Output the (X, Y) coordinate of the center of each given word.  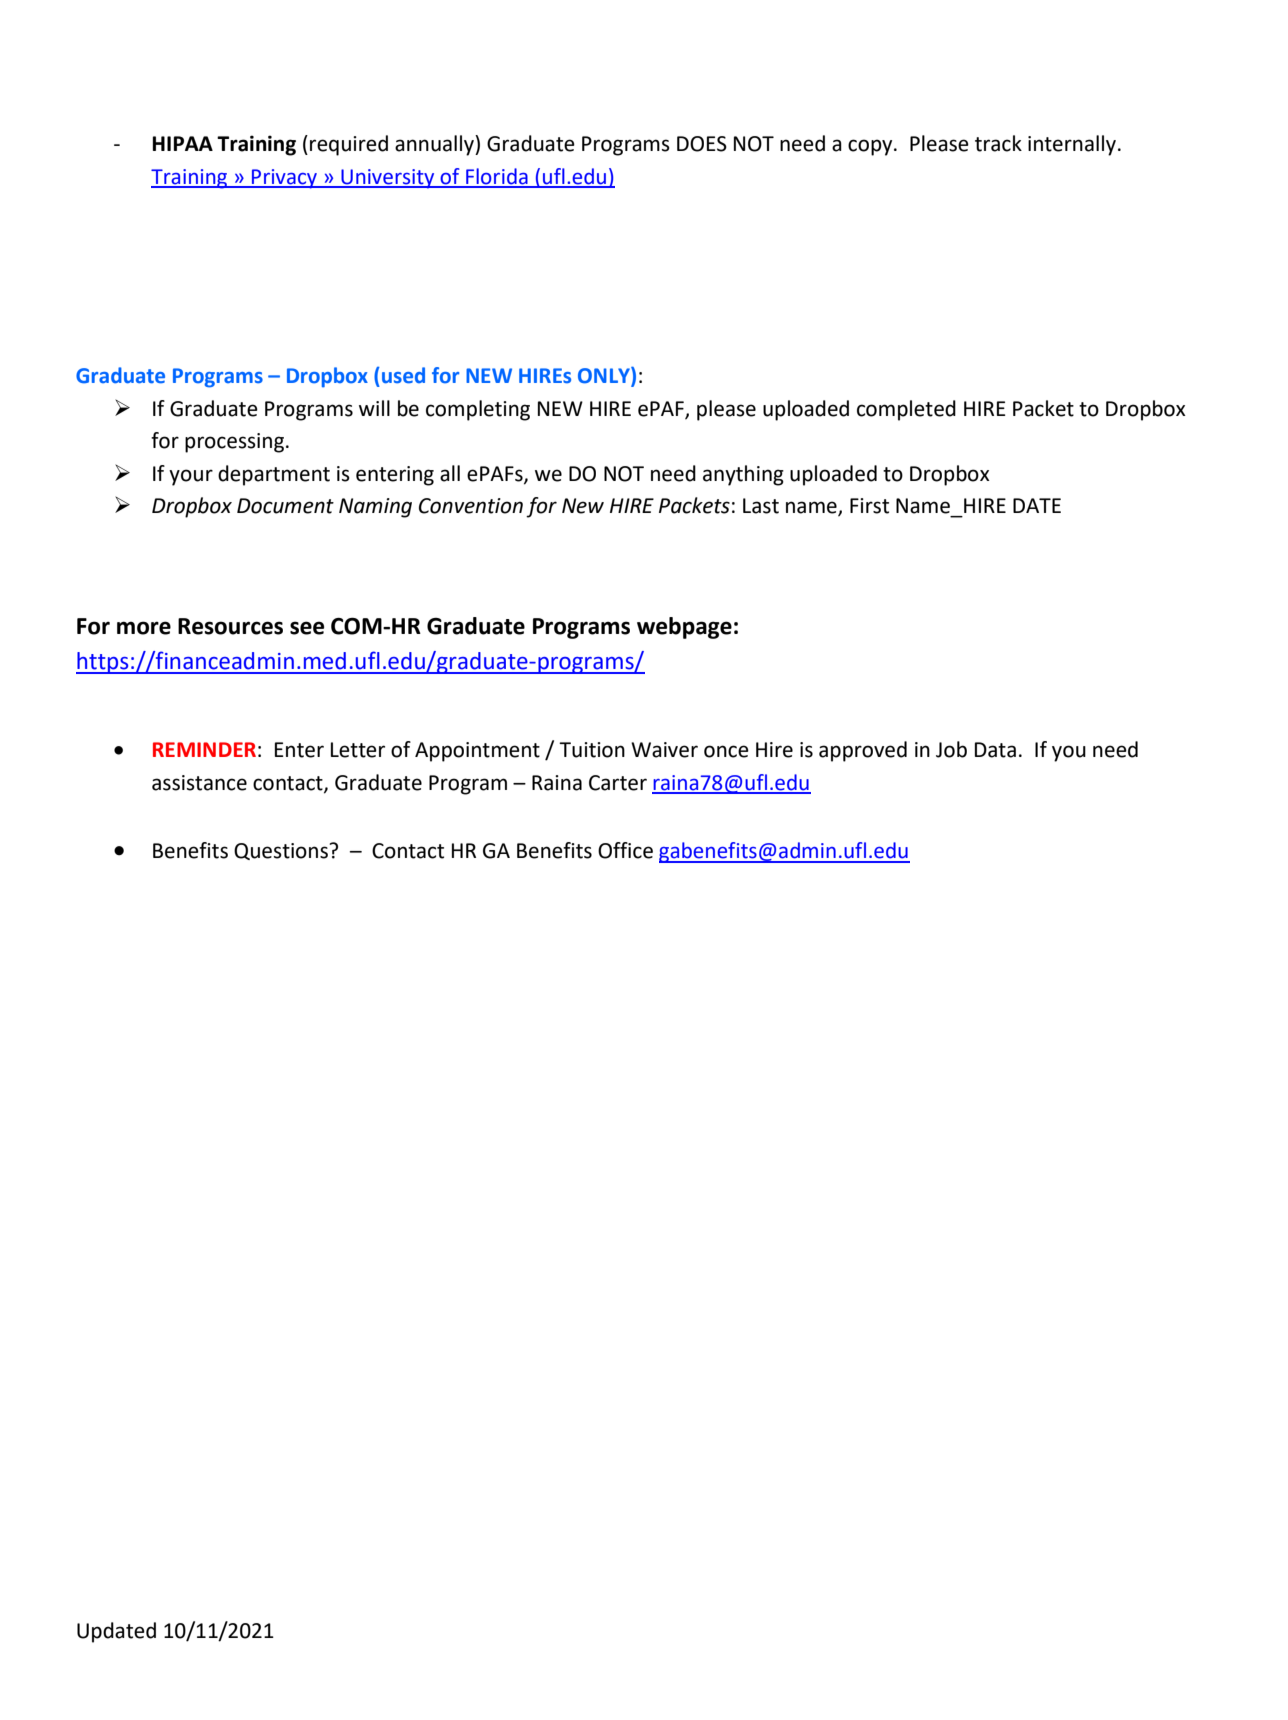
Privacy (284, 179)
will (374, 408)
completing (478, 410)
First (869, 506)
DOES (702, 144)
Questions (282, 851)
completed (906, 410)
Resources (230, 626)
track (998, 143)
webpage (684, 628)
